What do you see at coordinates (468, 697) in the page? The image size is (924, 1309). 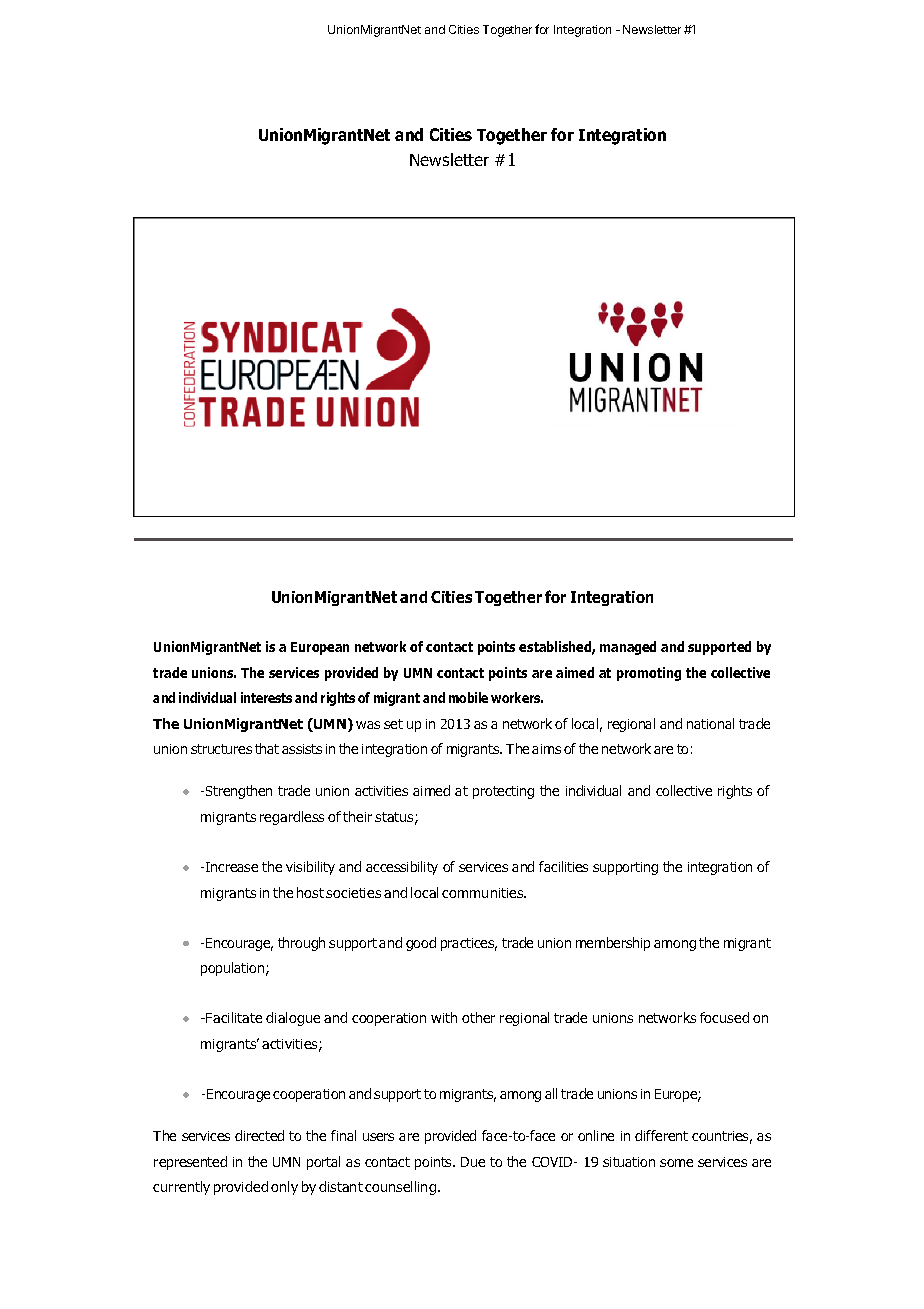 I see `mobile` at bounding box center [468, 697].
